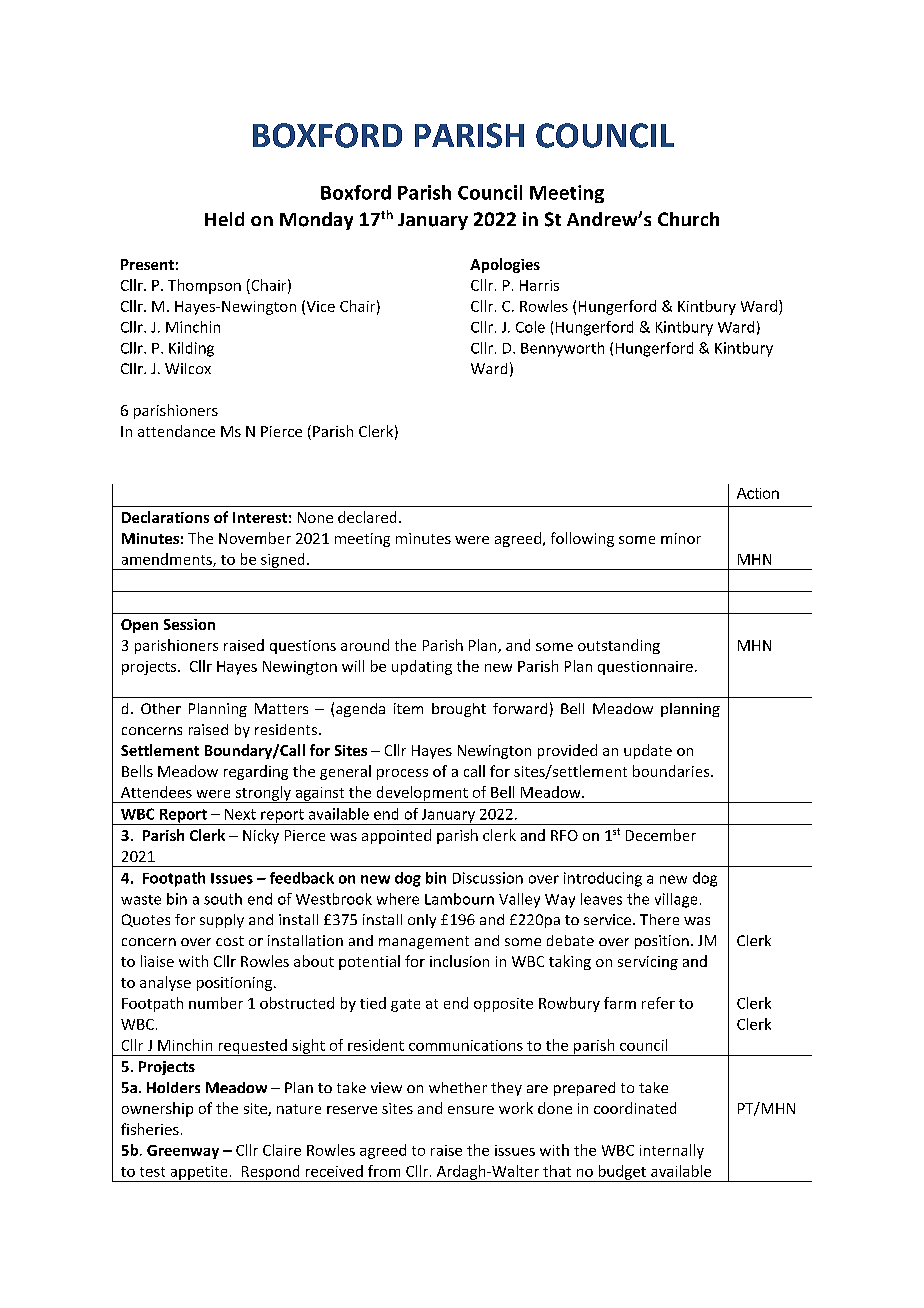 This screenshot has height=1308, width=924. Describe the element at coordinates (459, 710) in the screenshot. I see `brought` at that location.
